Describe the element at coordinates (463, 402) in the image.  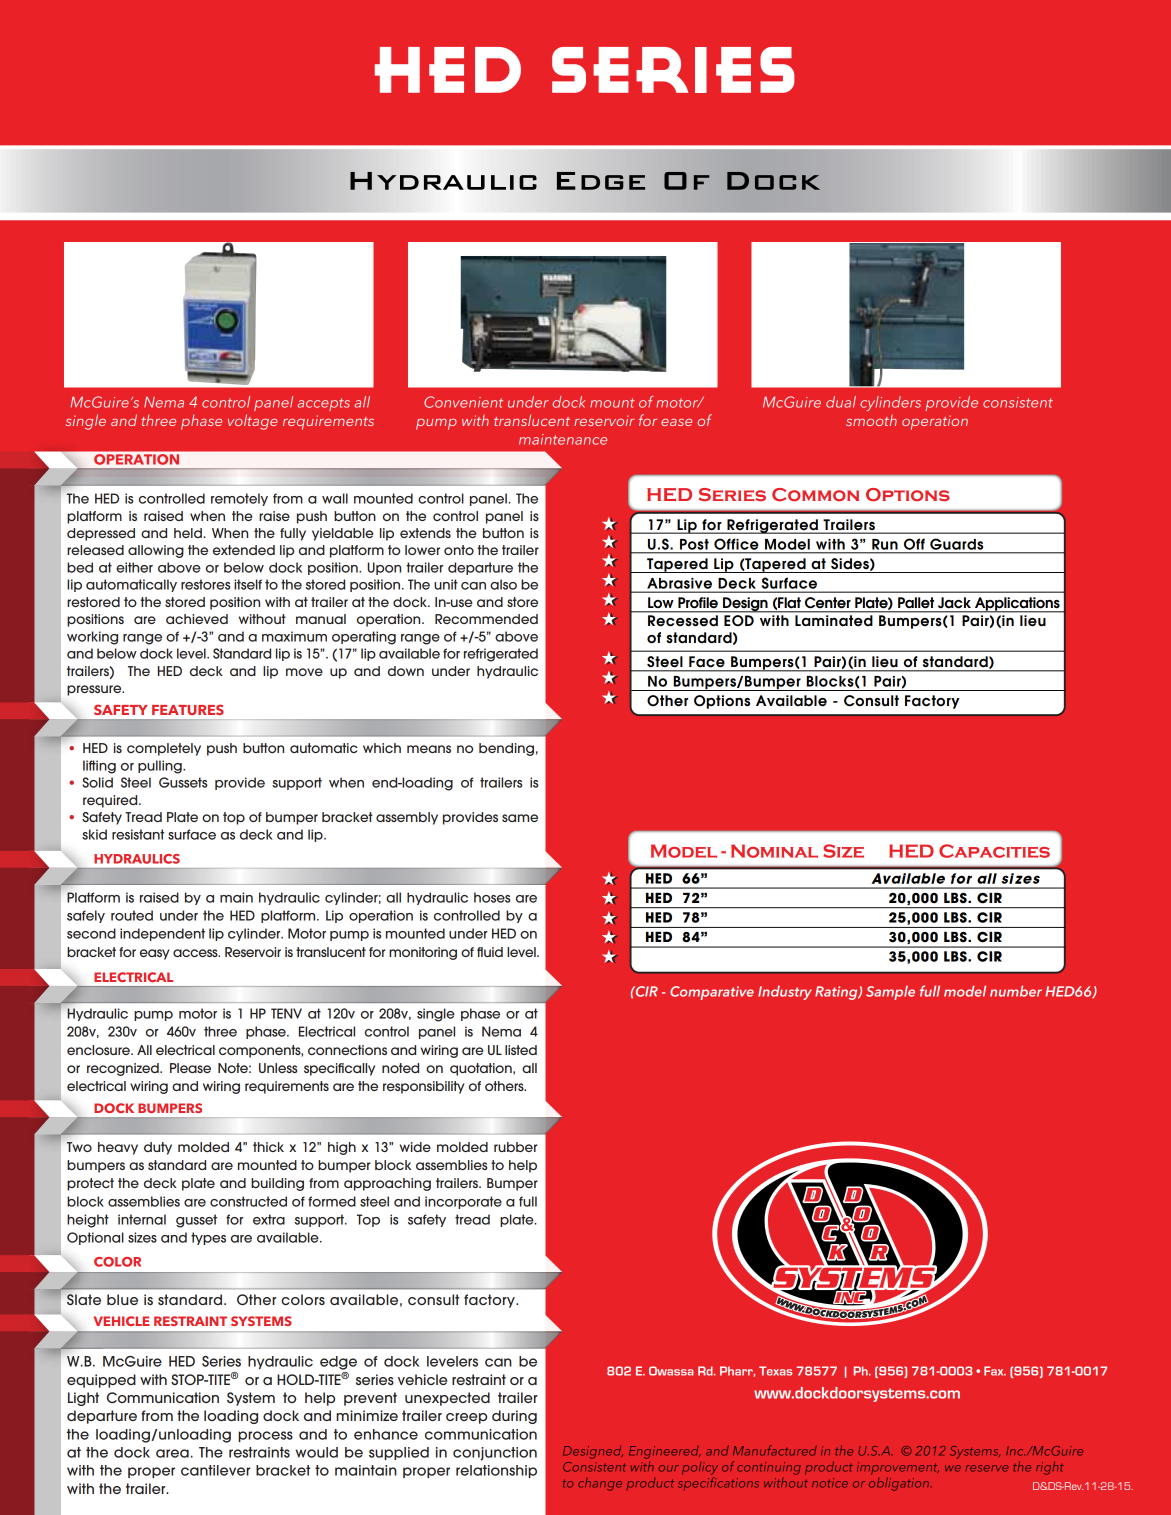
I see `Convenient` at that location.
